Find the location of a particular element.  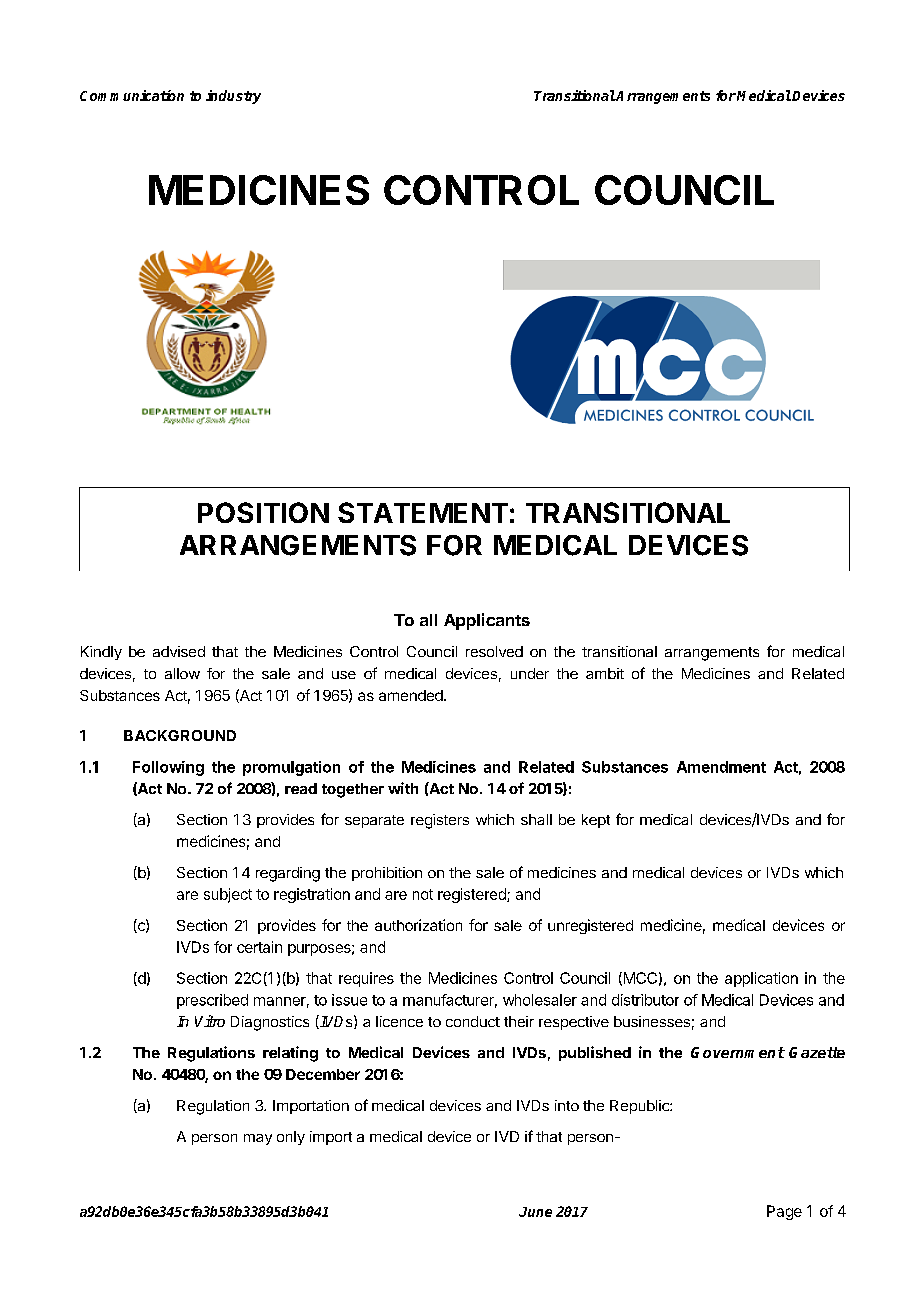

STATEMENT is located at coordinates (423, 512).
